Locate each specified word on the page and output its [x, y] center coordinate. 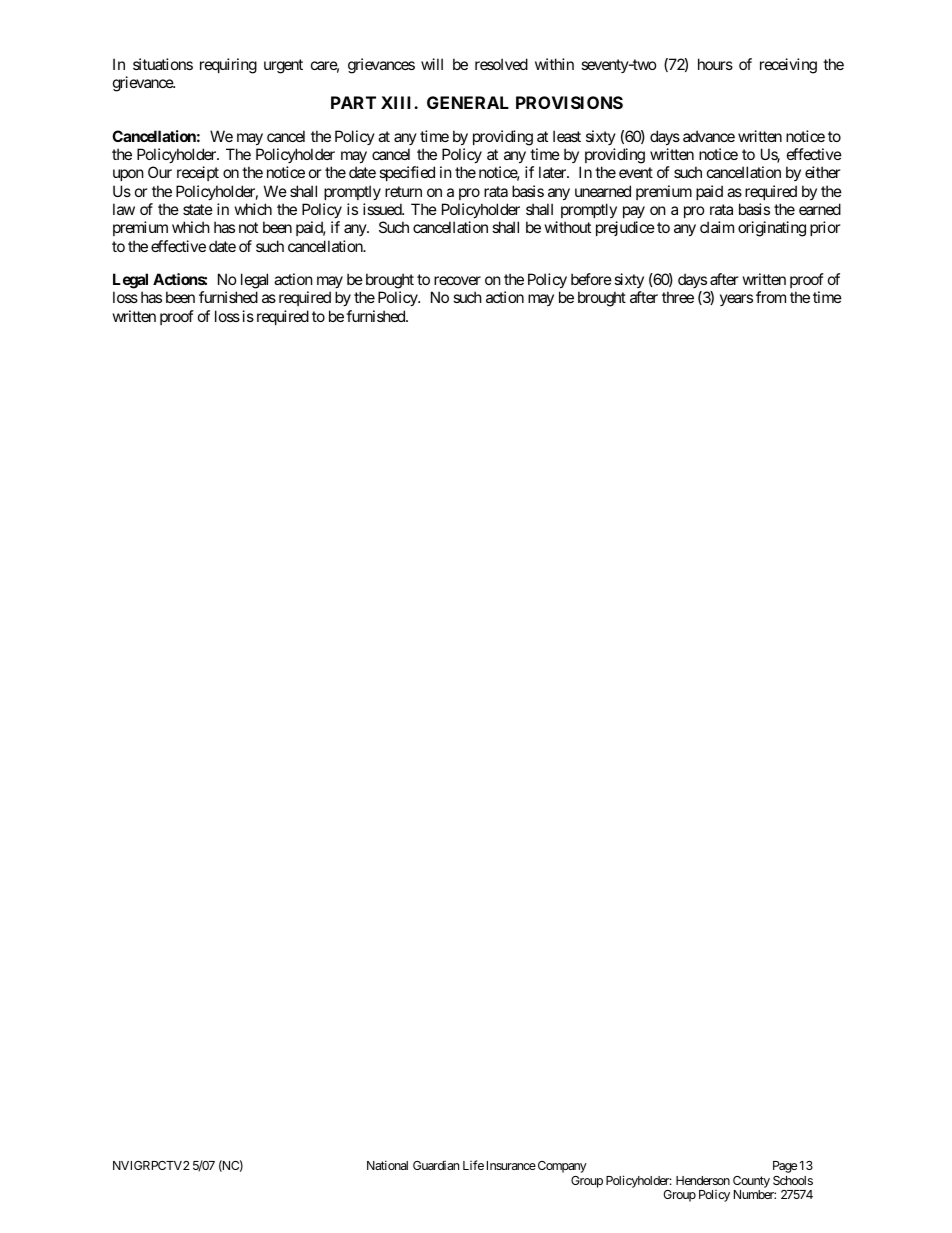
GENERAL [468, 102]
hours [715, 64]
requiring [228, 66]
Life [473, 1165]
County [751, 1182]
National [387, 1165]
